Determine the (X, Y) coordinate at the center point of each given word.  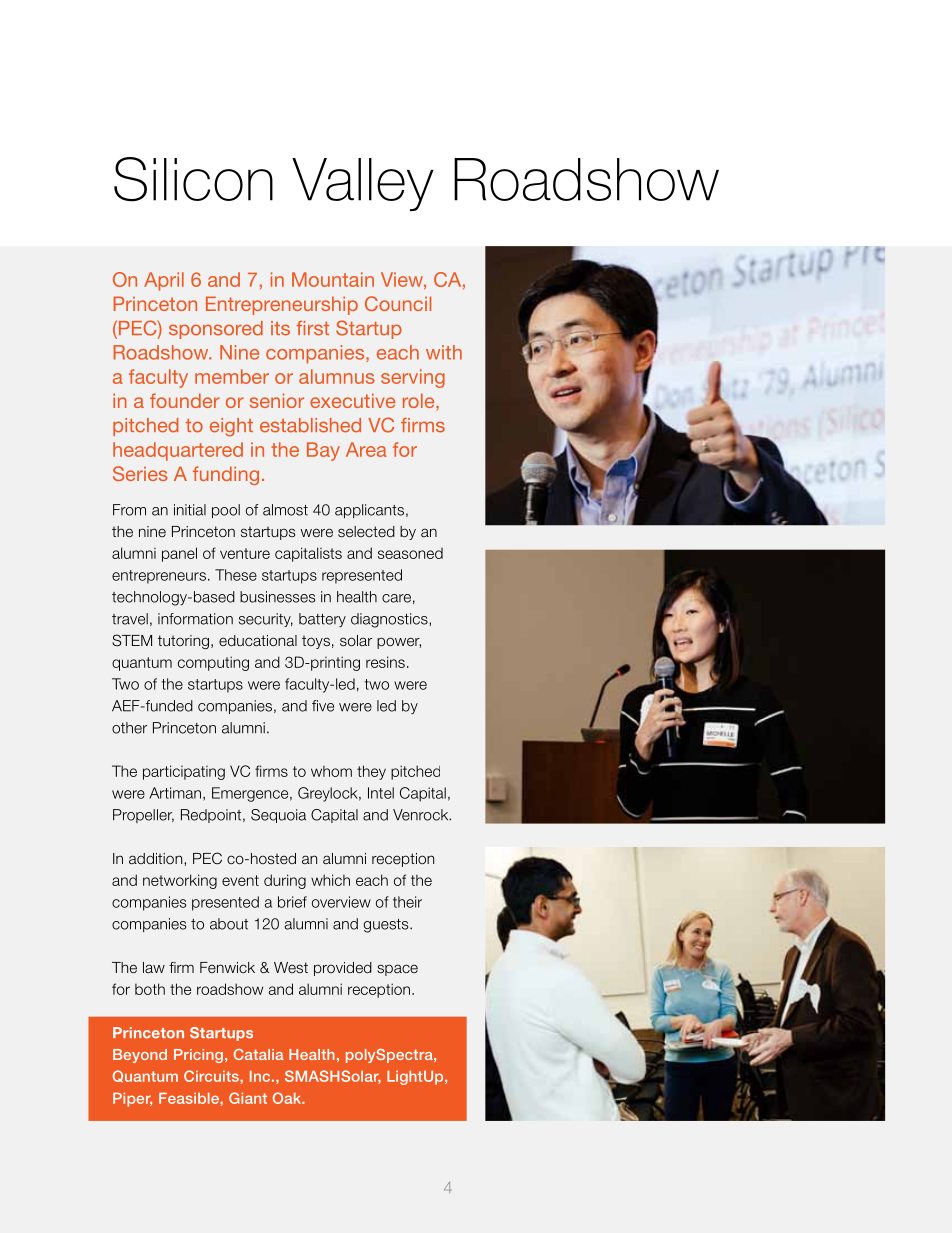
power (399, 643)
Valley (363, 184)
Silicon (193, 179)
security (266, 620)
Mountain (333, 279)
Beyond (140, 1056)
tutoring (183, 642)
